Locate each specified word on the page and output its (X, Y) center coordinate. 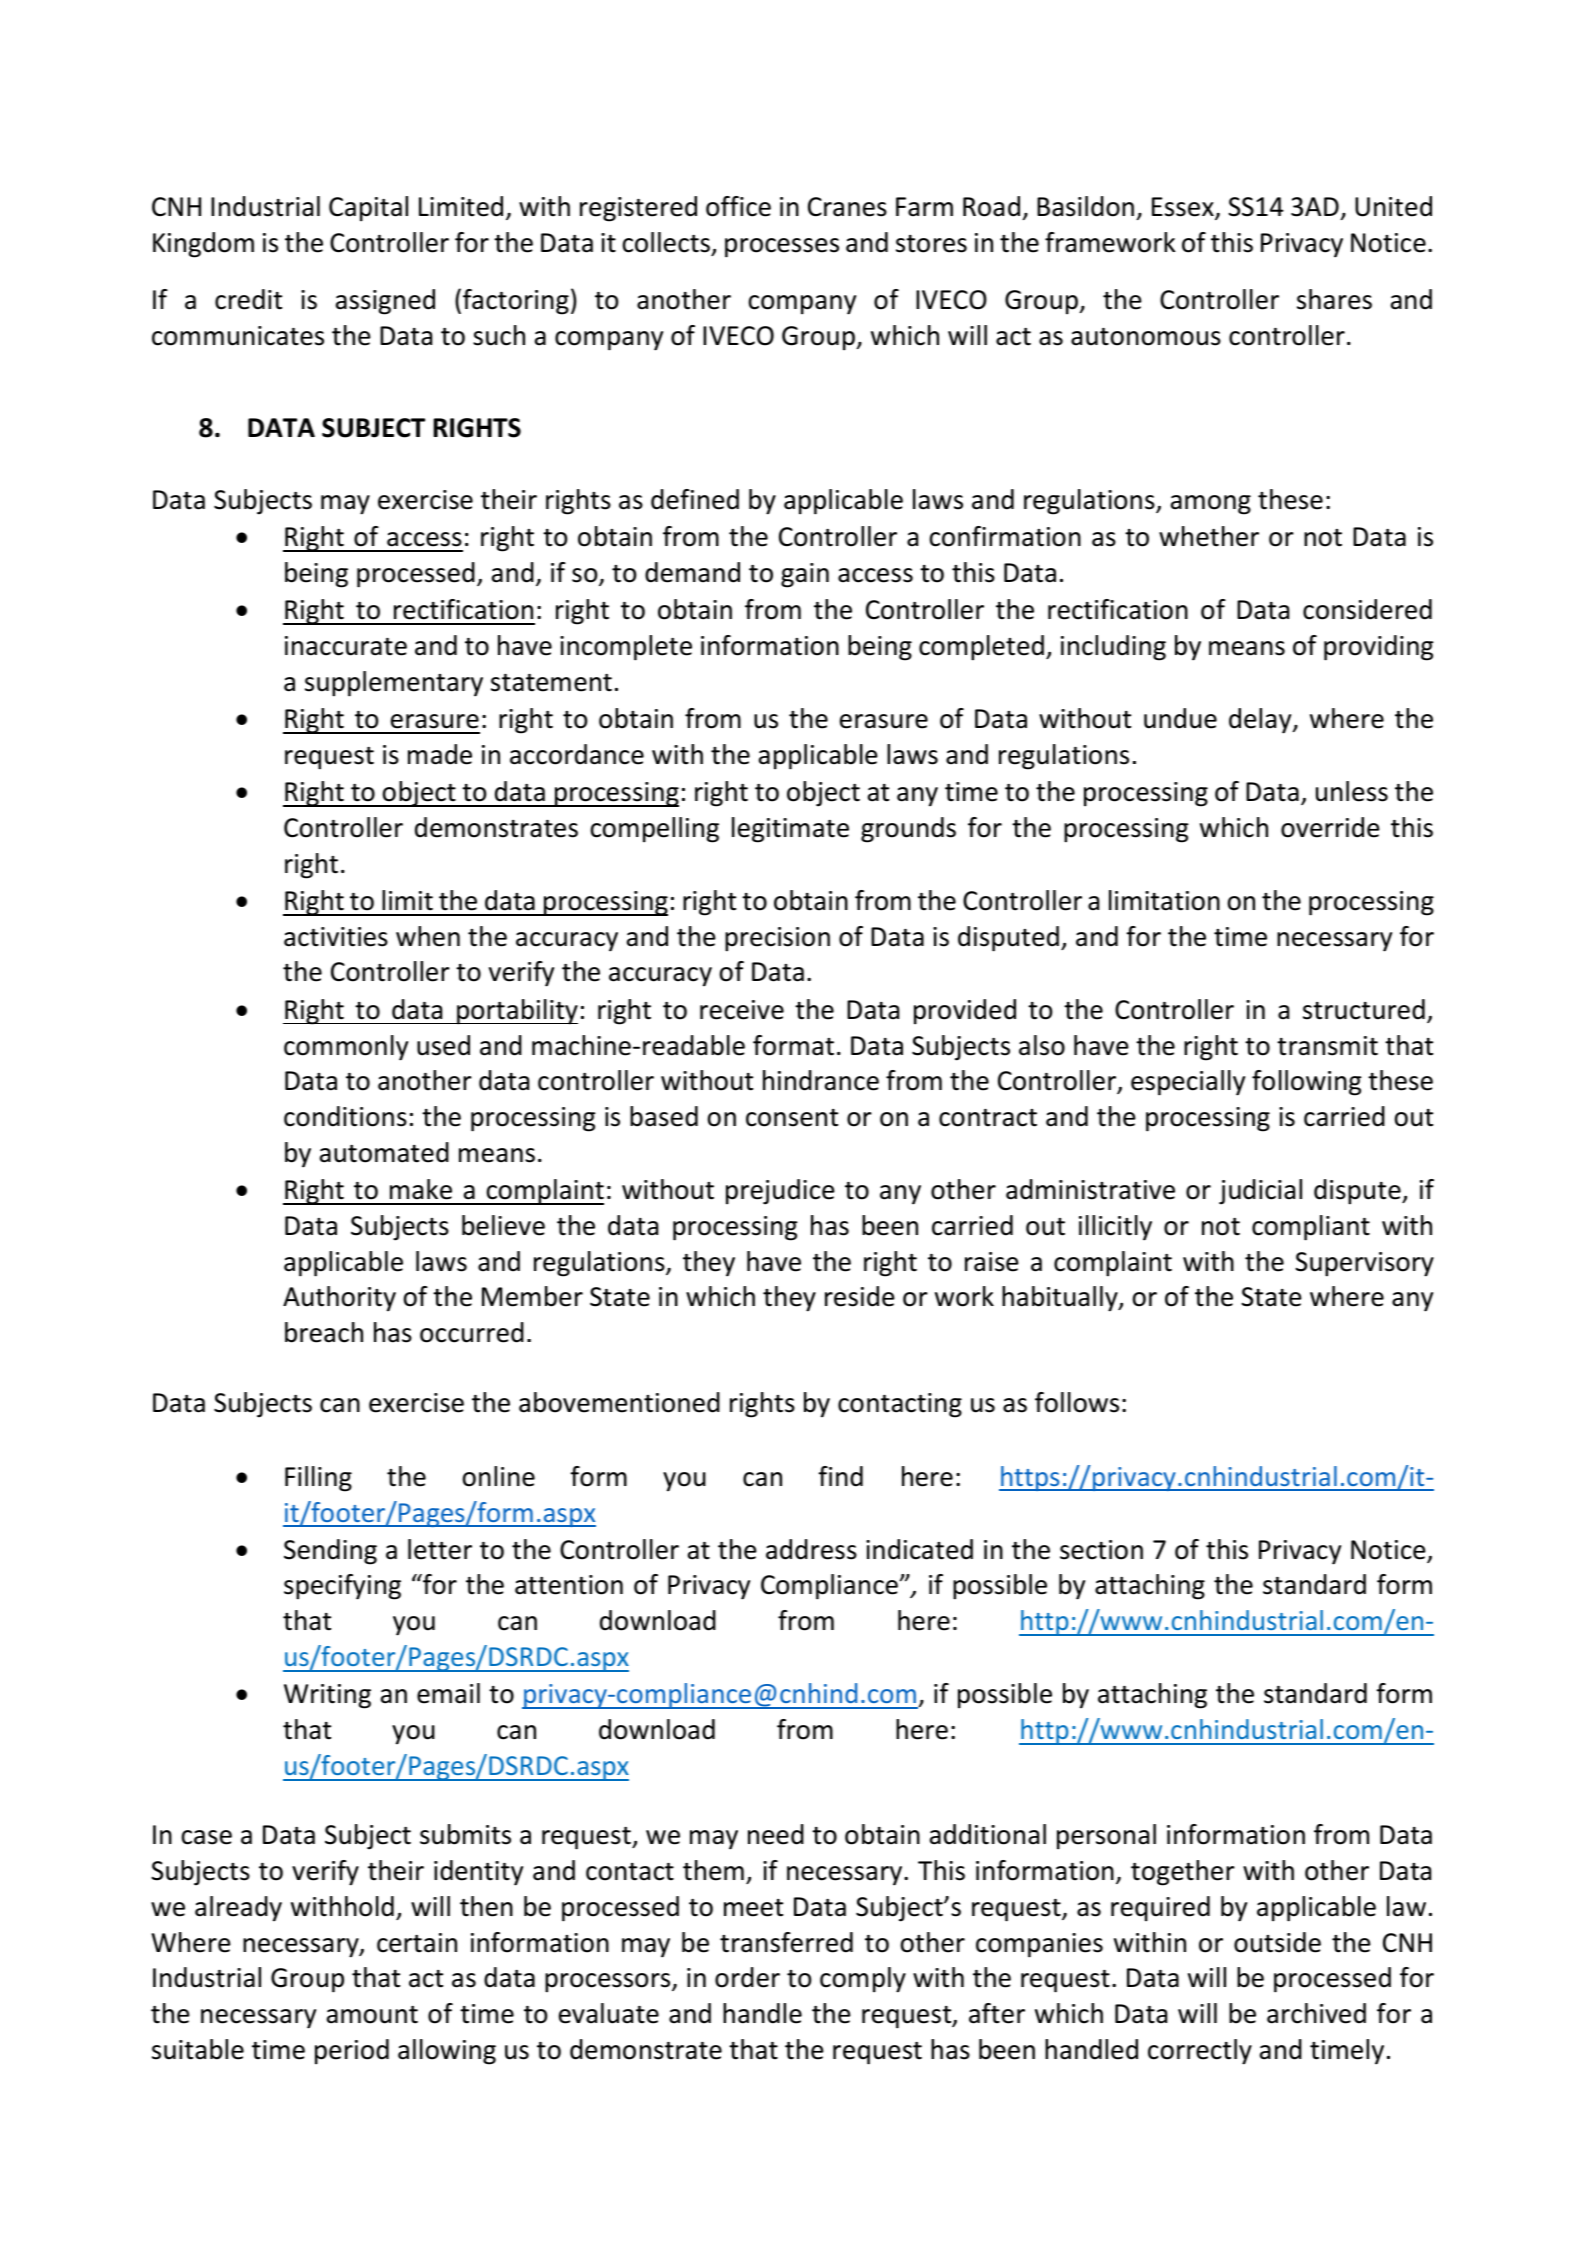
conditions (345, 1116)
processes (782, 248)
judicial (1260, 1192)
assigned (385, 302)
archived (1316, 2013)
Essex (1184, 208)
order (747, 1977)
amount (372, 2015)
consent (792, 1118)
